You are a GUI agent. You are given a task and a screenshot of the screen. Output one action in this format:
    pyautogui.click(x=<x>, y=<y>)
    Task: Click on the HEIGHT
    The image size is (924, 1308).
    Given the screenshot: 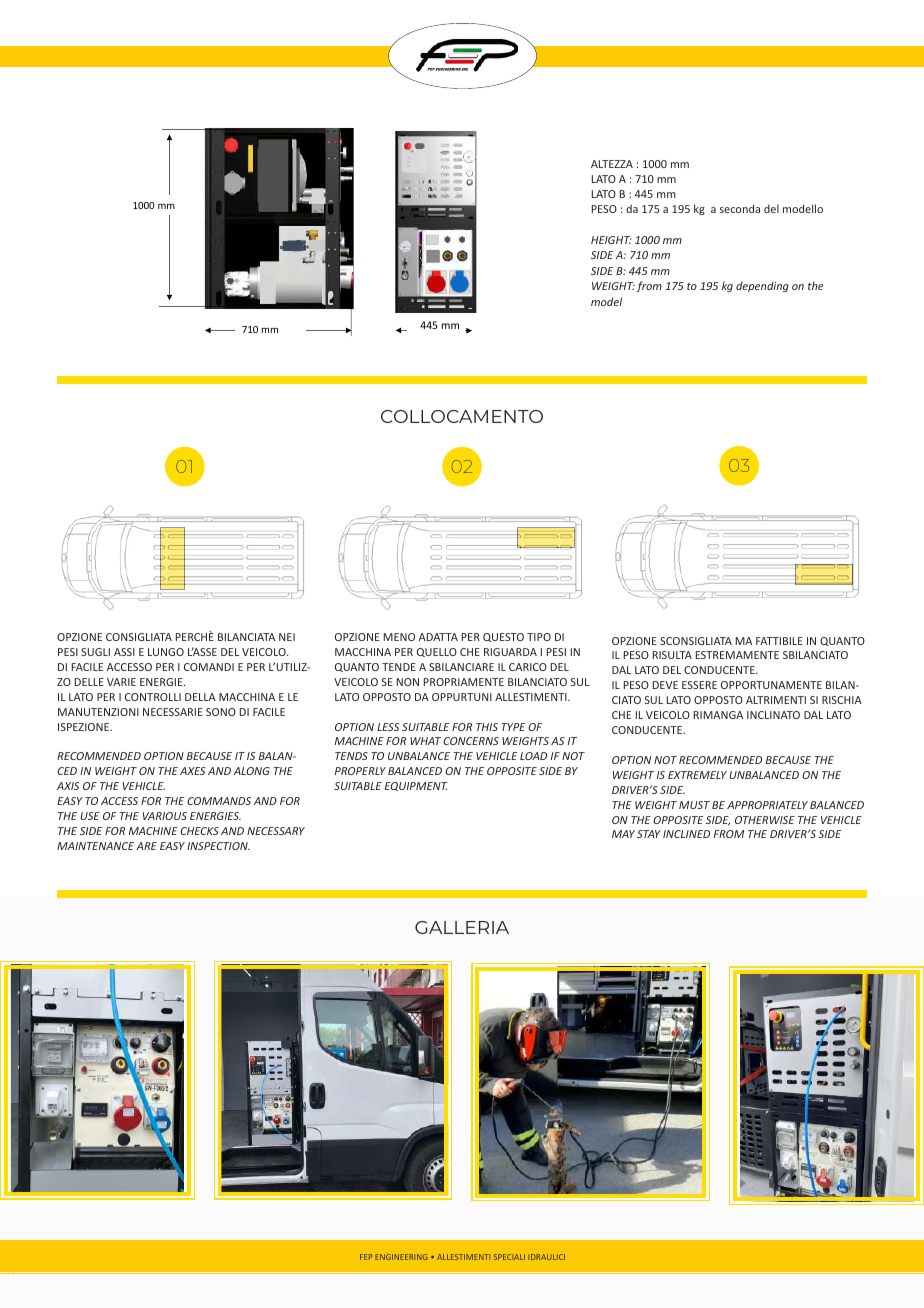 What is the action you would take?
    pyautogui.click(x=611, y=240)
